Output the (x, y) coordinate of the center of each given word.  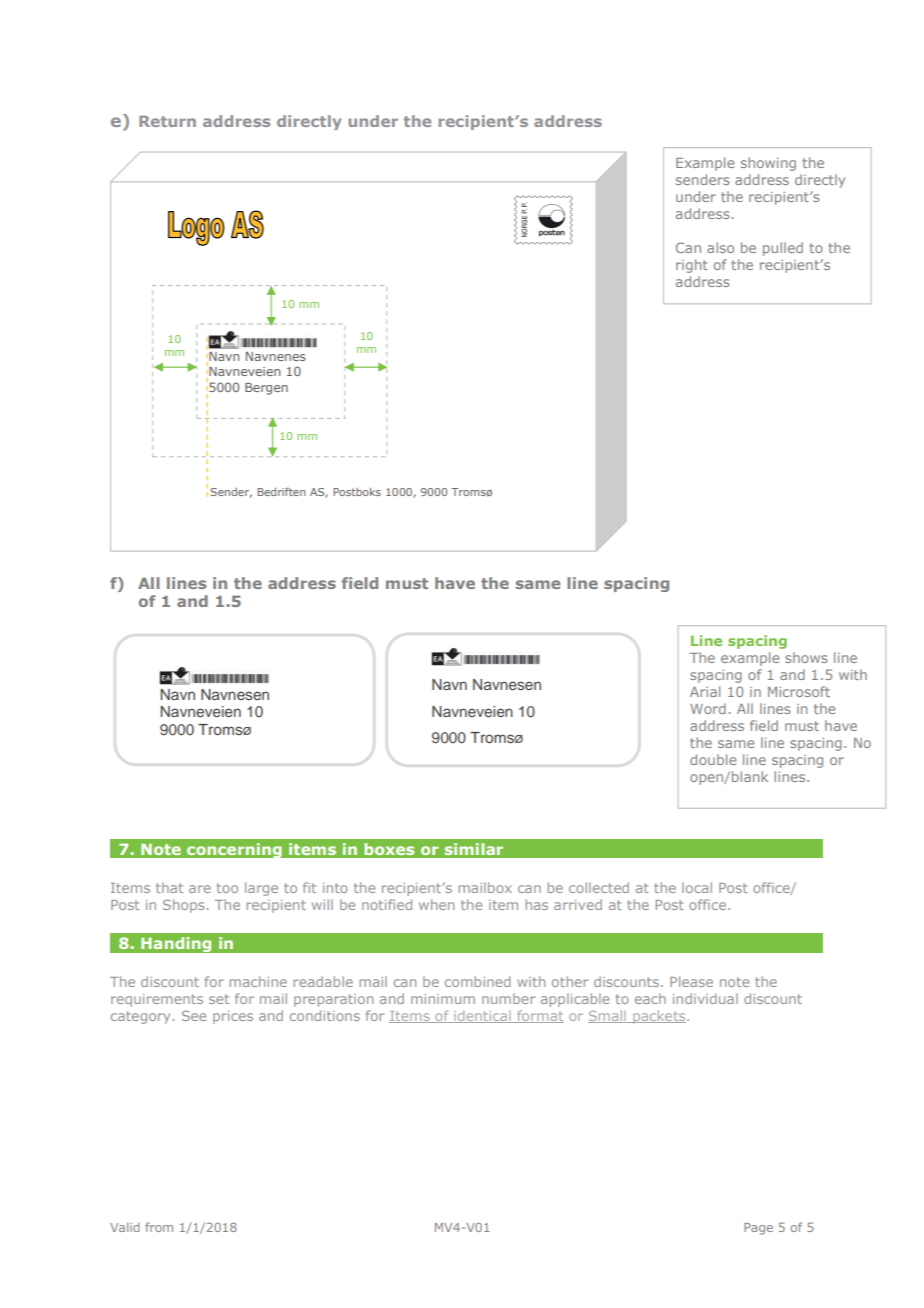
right (692, 266)
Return (167, 121)
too (227, 888)
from (159, 1227)
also (720, 247)
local (697, 887)
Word (708, 708)
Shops (183, 906)
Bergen (266, 389)
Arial (705, 691)
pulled (783, 249)
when (436, 904)
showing (768, 164)
